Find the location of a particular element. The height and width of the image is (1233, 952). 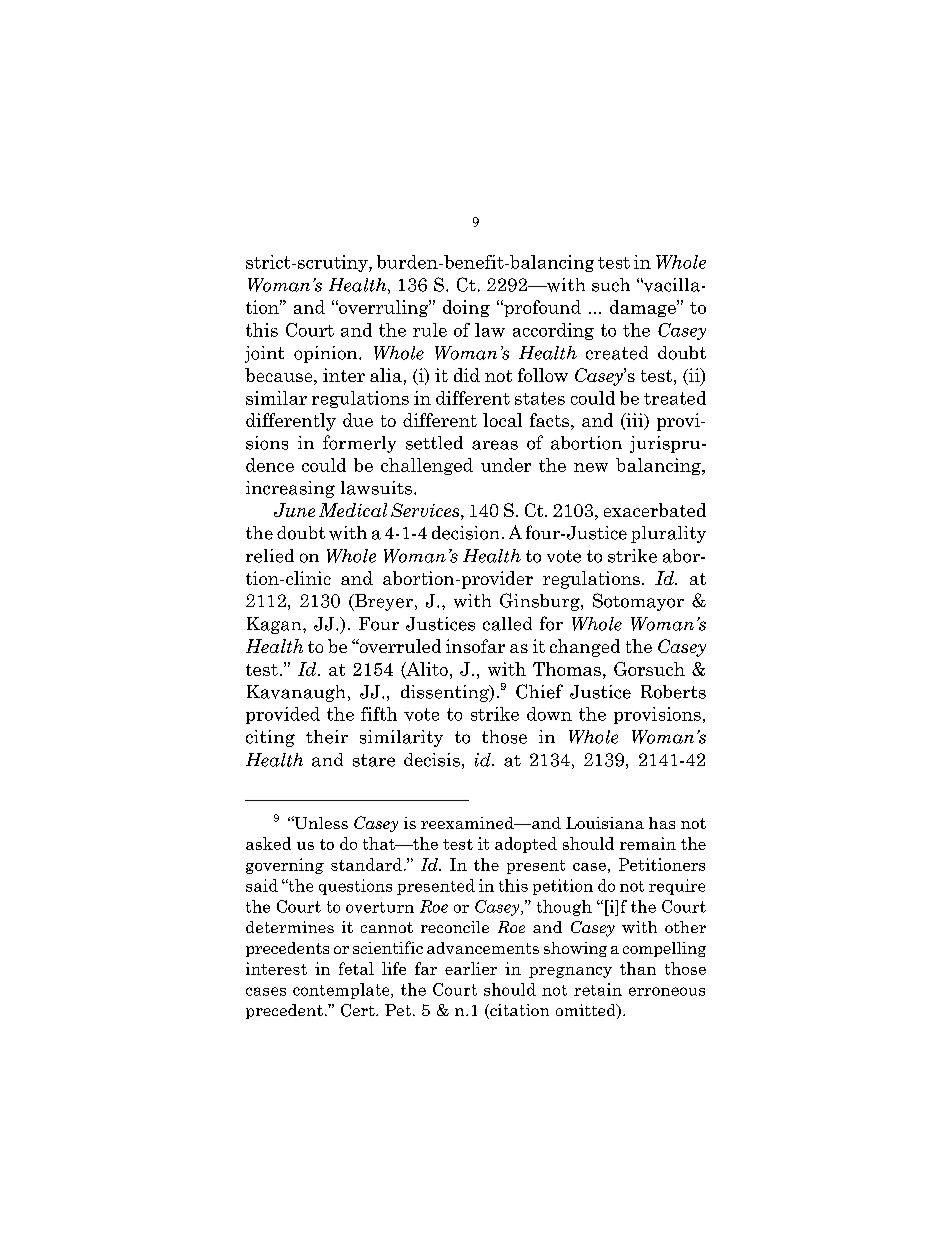

doing is located at coordinates (466, 308).
